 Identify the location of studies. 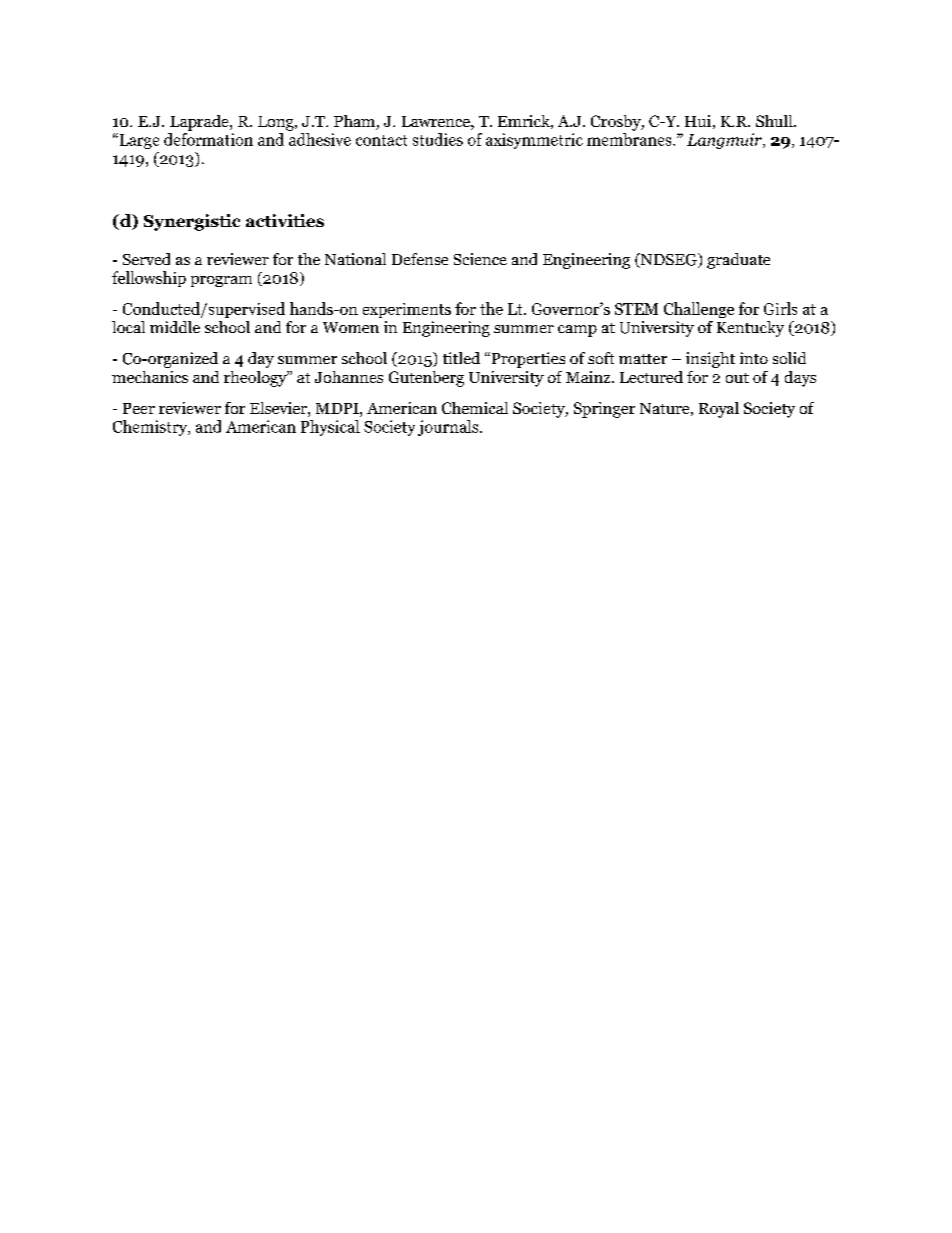
(438, 139).
